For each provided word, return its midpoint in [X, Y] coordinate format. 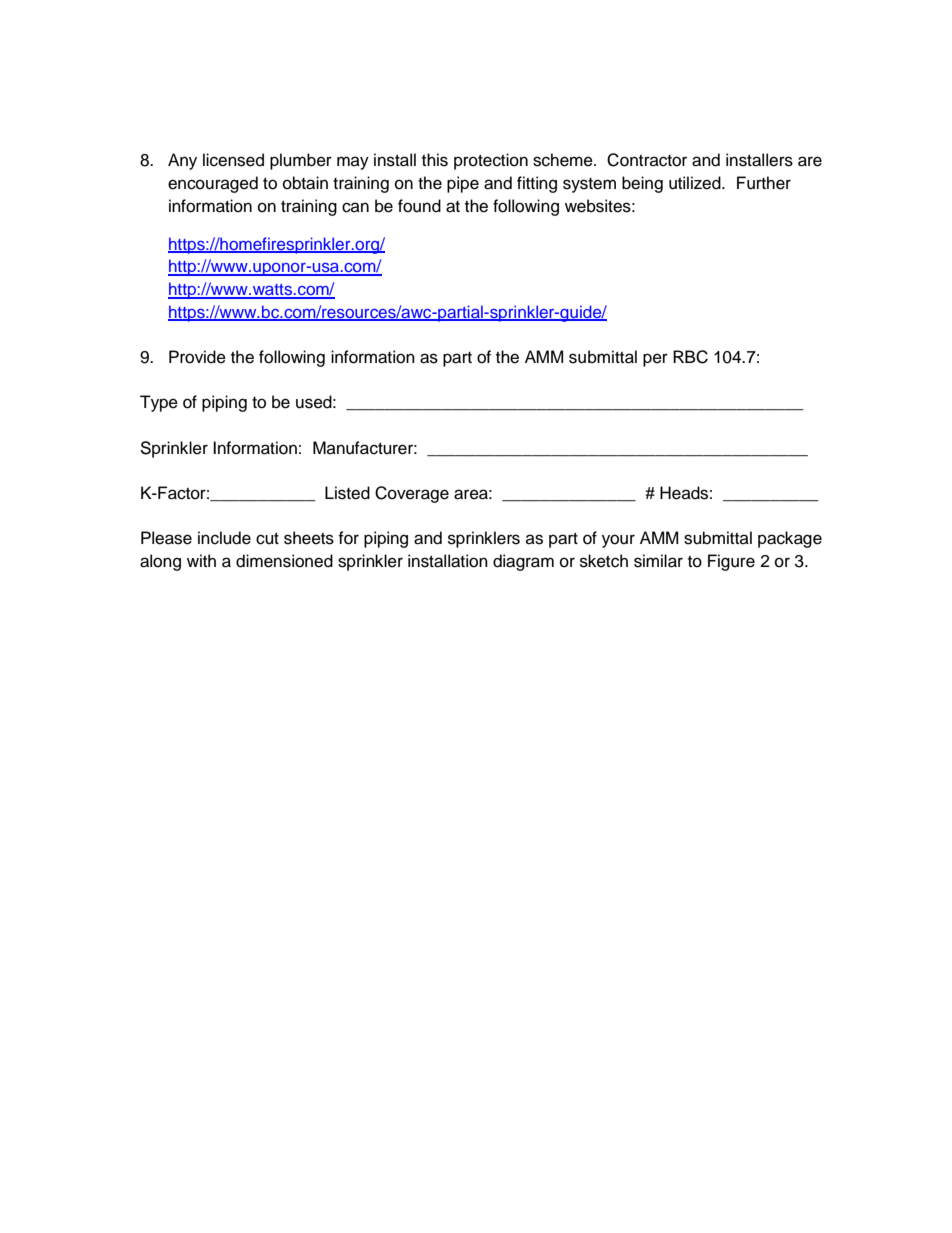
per [655, 360]
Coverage [412, 494]
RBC [690, 357]
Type [159, 403]
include [224, 538]
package [790, 539]
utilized [696, 183]
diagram [523, 562]
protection [491, 161]
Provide [197, 357]
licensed [233, 160]
